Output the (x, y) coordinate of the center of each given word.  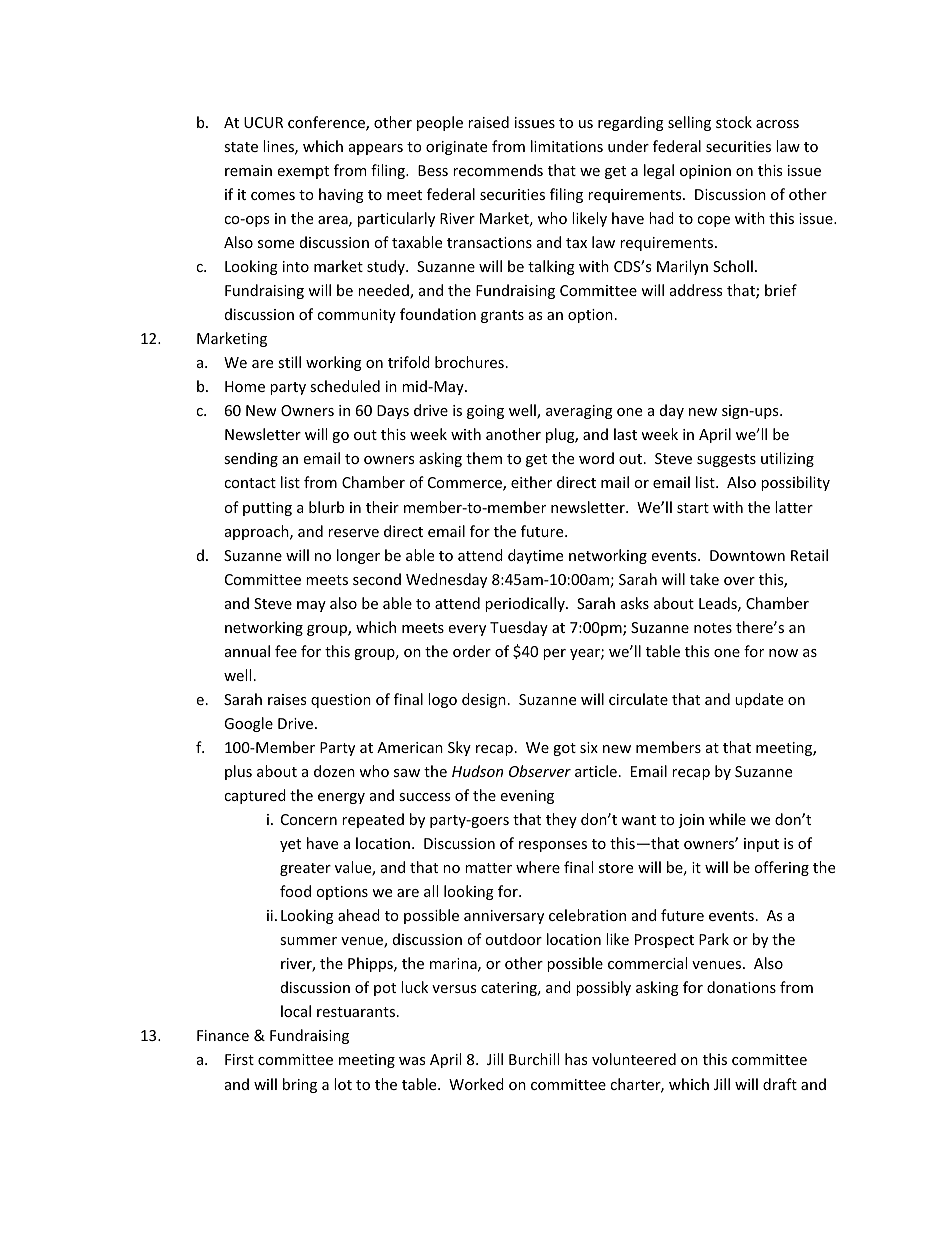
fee (286, 651)
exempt (303, 172)
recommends (498, 170)
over (739, 581)
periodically (526, 604)
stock (734, 122)
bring (300, 1085)
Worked (476, 1084)
